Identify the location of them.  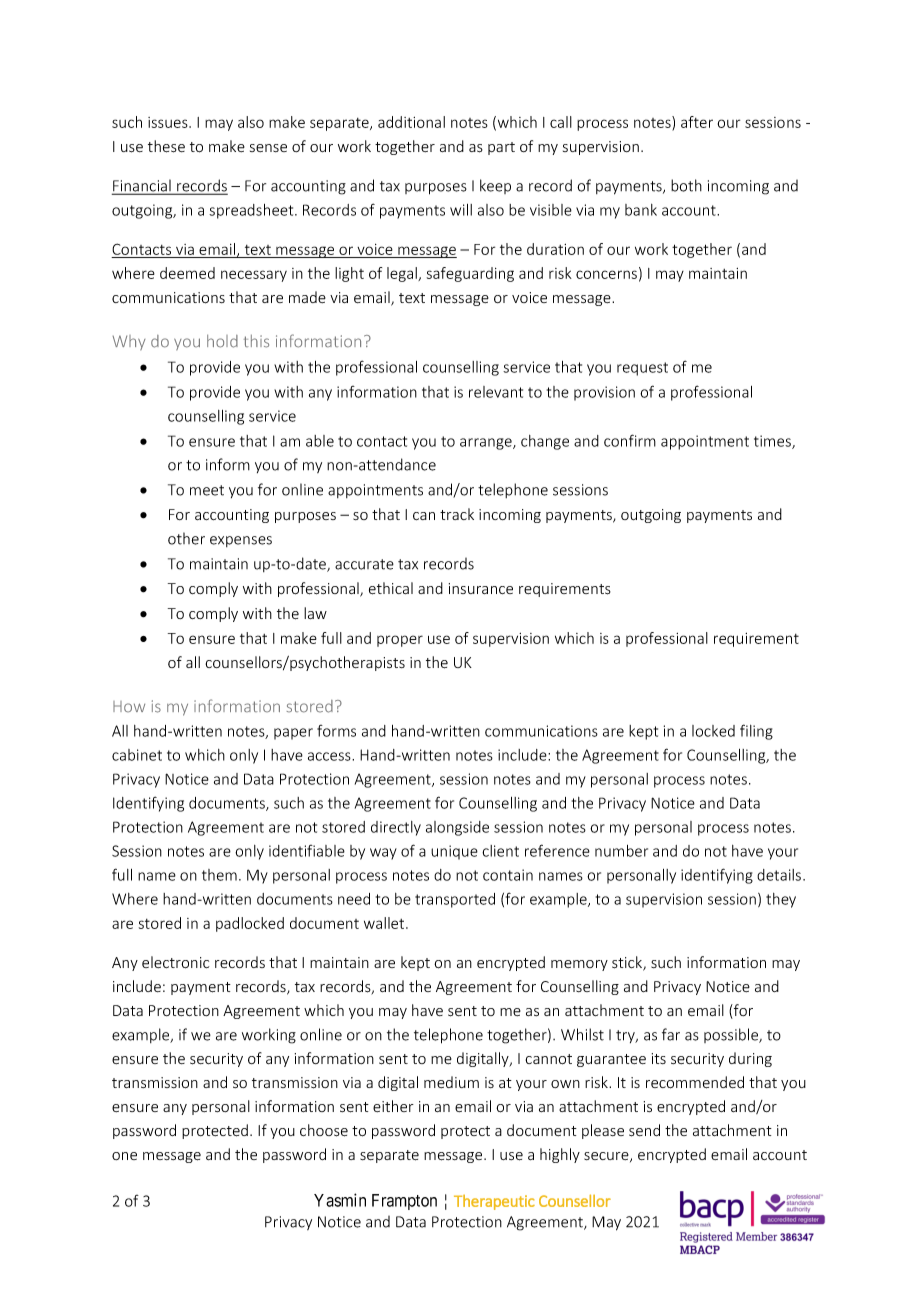
(219, 875).
